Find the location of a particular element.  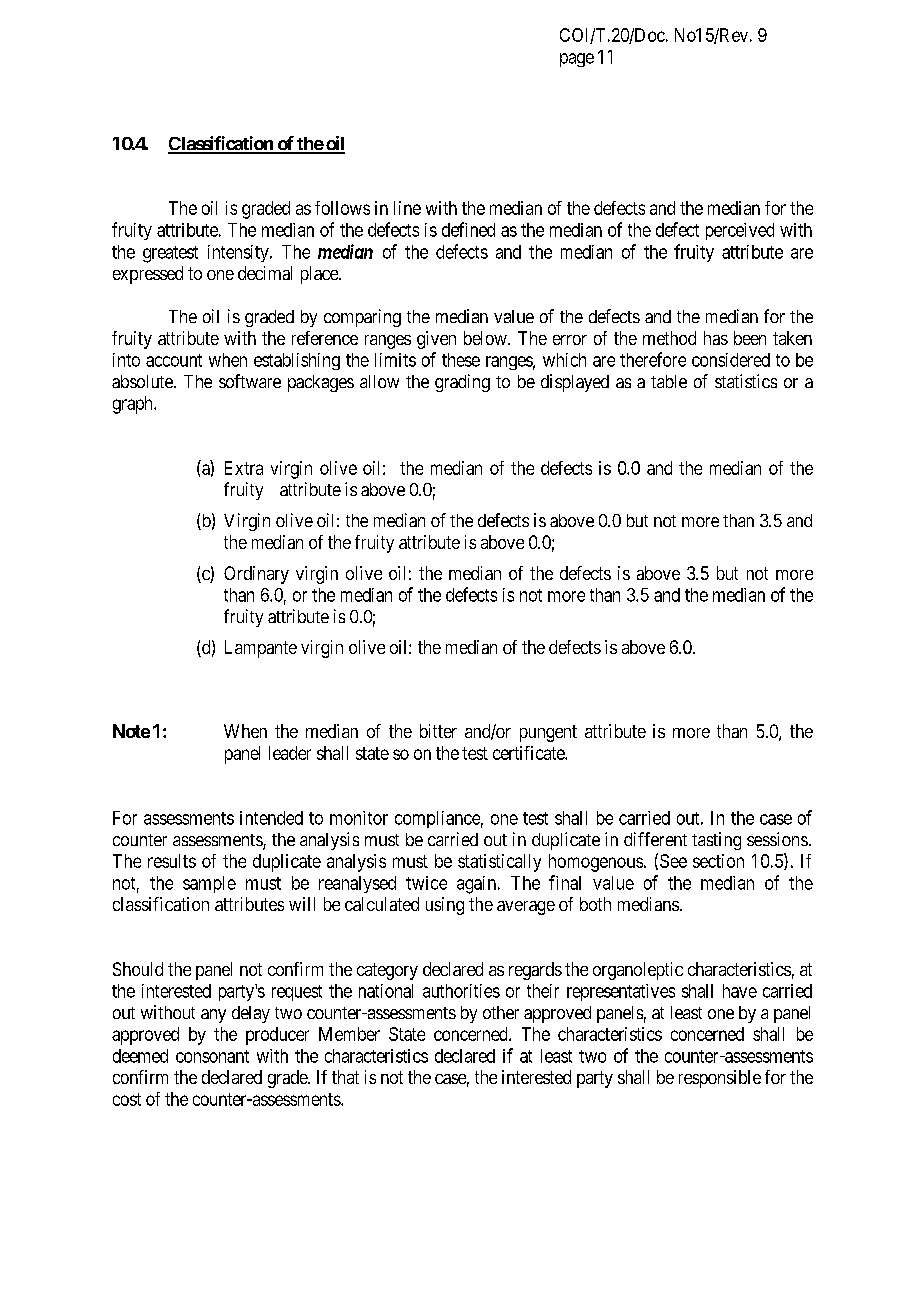

results is located at coordinates (172, 861).
